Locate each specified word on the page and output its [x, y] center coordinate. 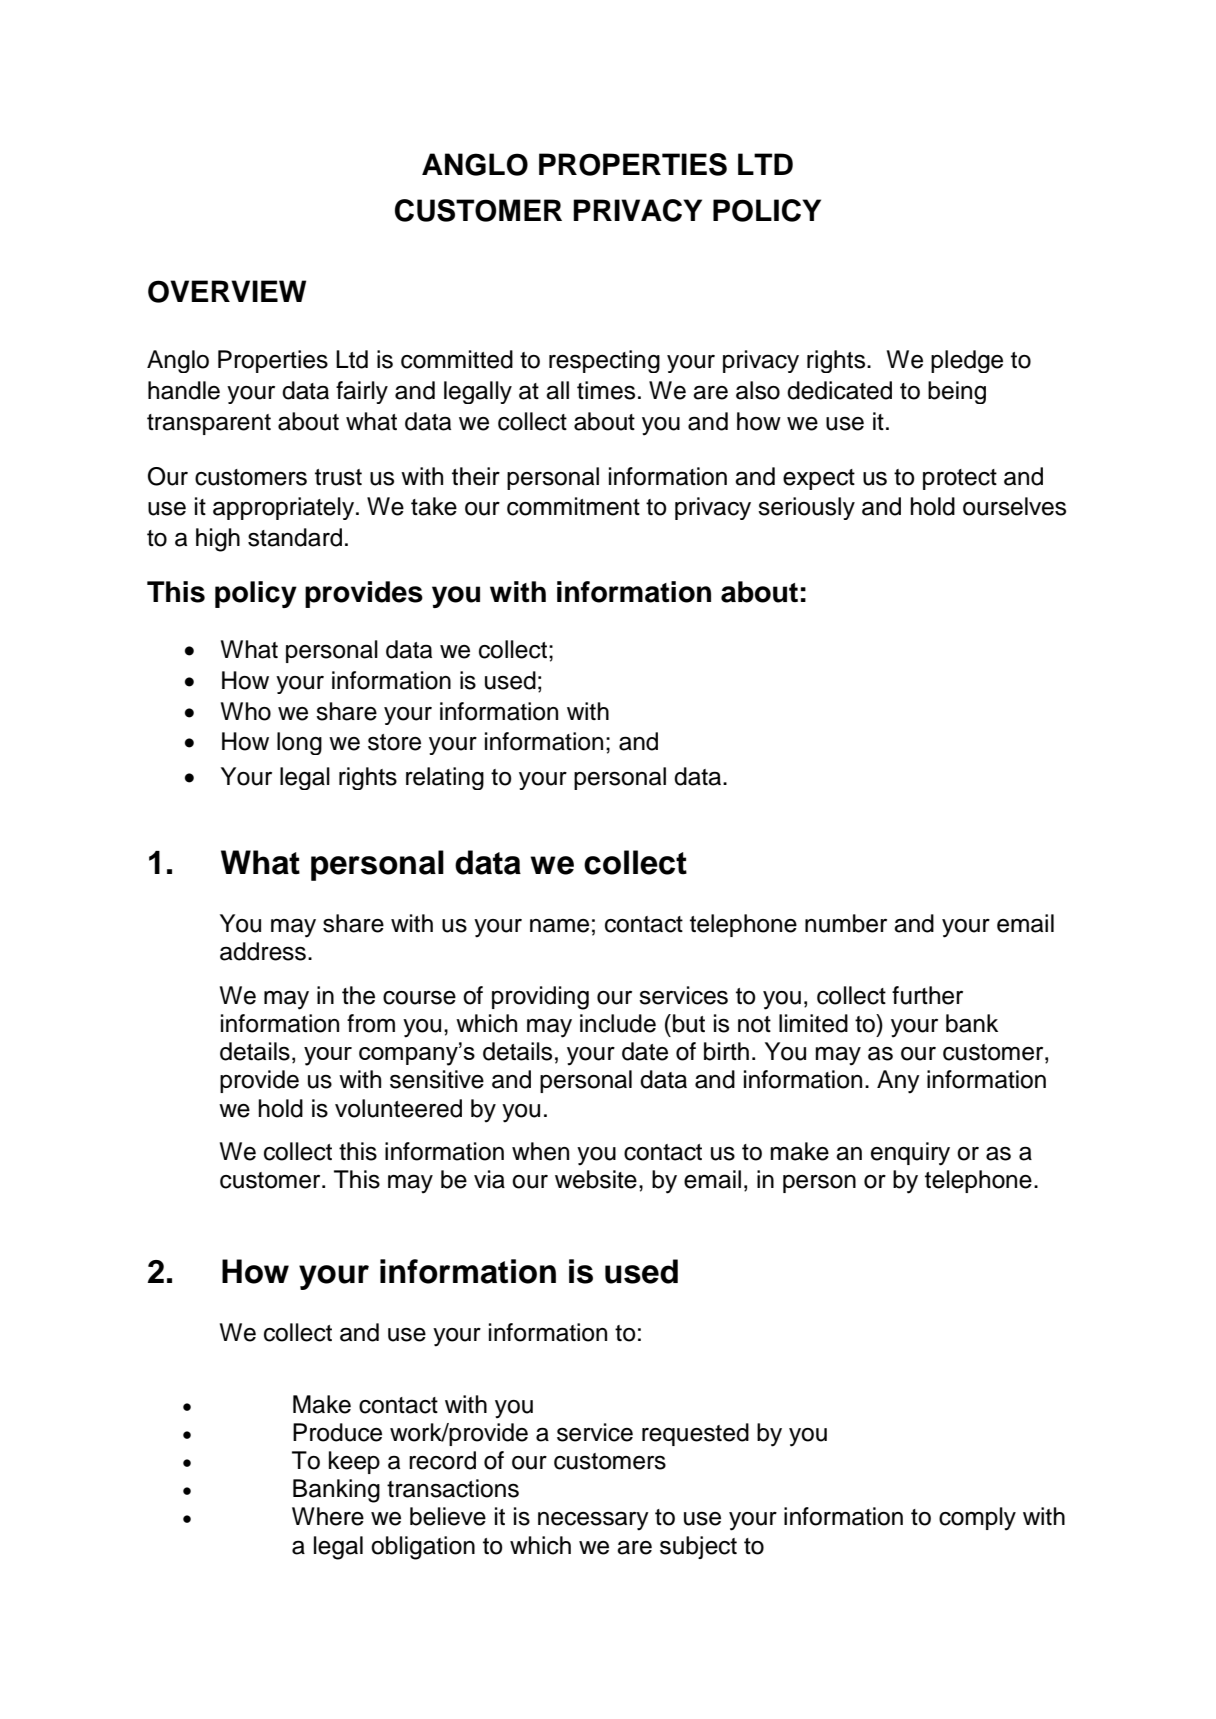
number [846, 923]
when [540, 1151]
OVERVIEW [227, 291]
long [299, 743]
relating [445, 778]
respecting [604, 361]
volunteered [398, 1108]
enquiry [910, 1154]
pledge [967, 361]
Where [328, 1516]
